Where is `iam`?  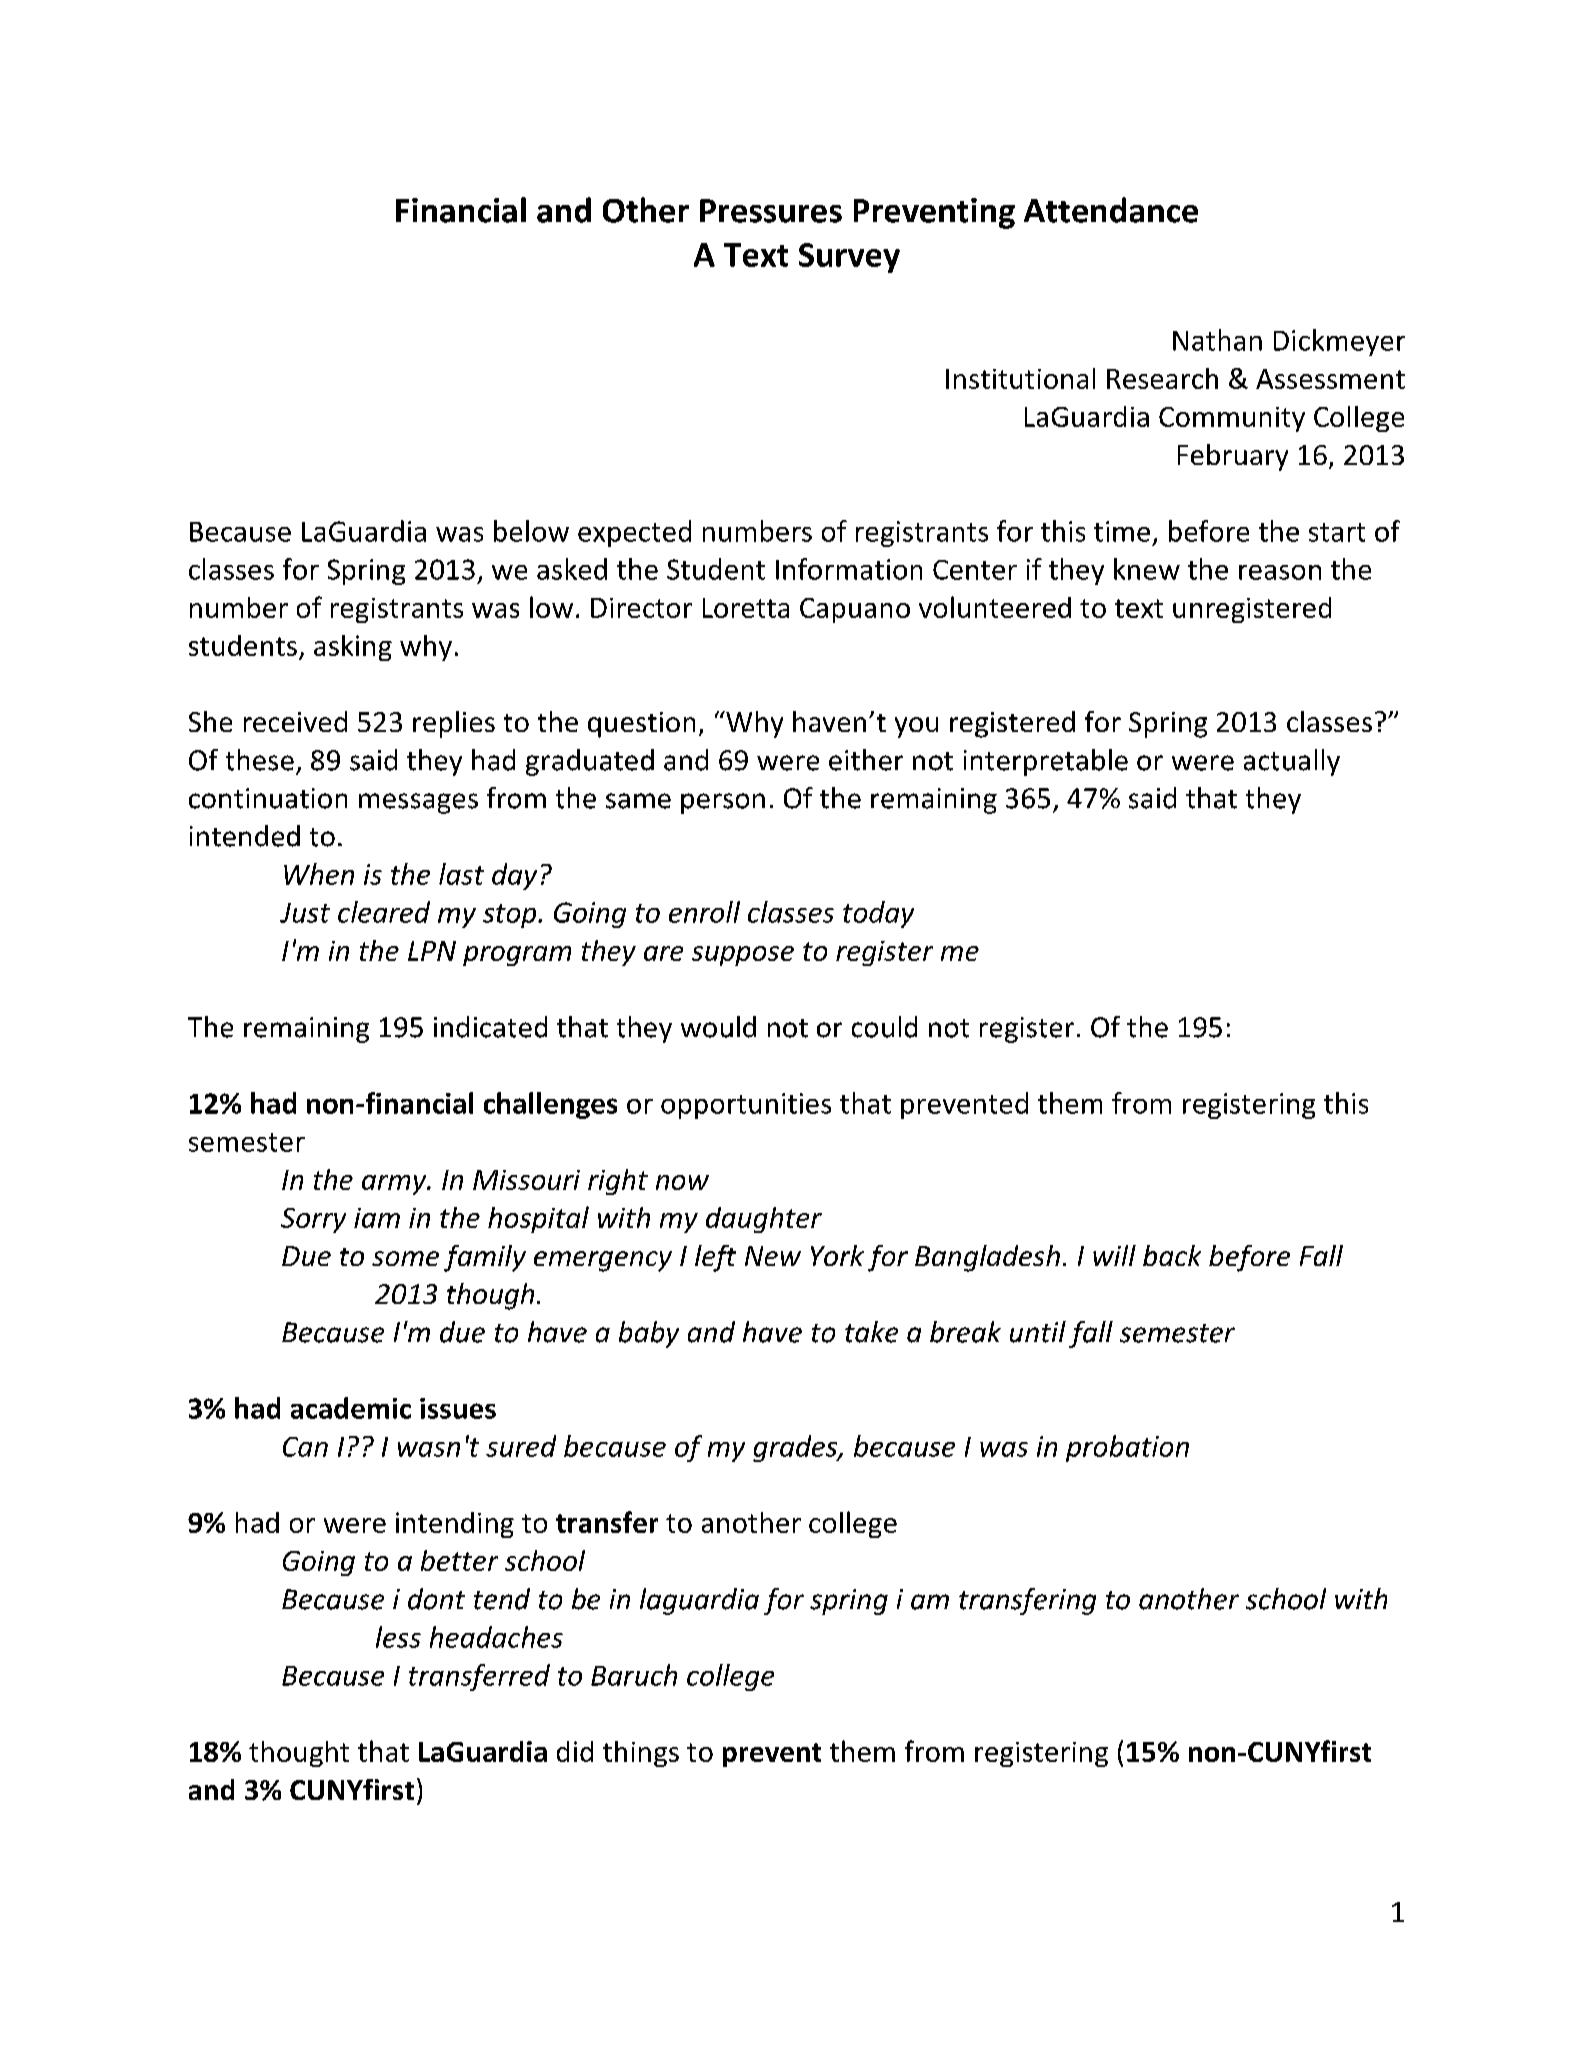 iam is located at coordinates (377, 1218).
